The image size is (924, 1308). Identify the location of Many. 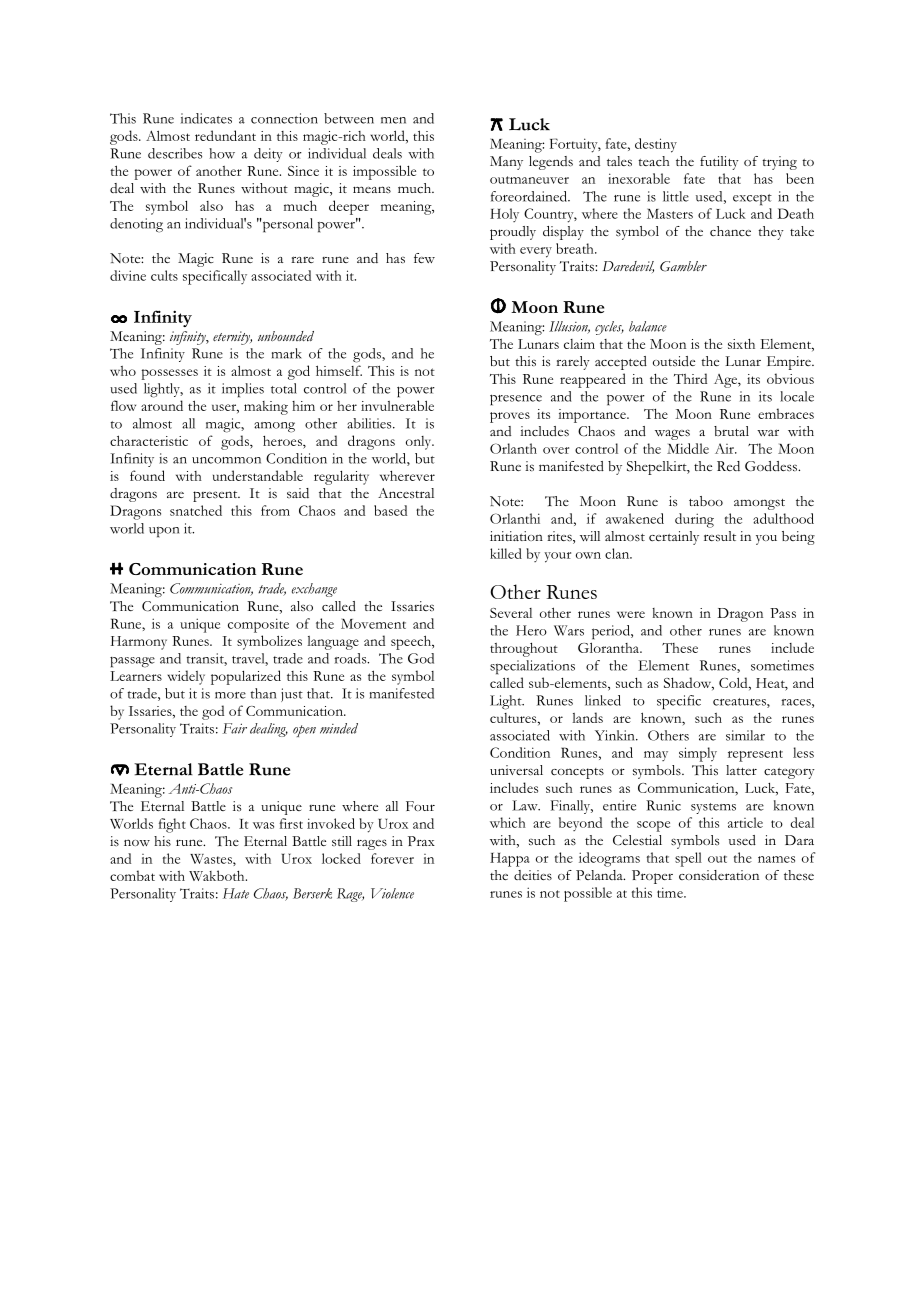
(506, 163).
